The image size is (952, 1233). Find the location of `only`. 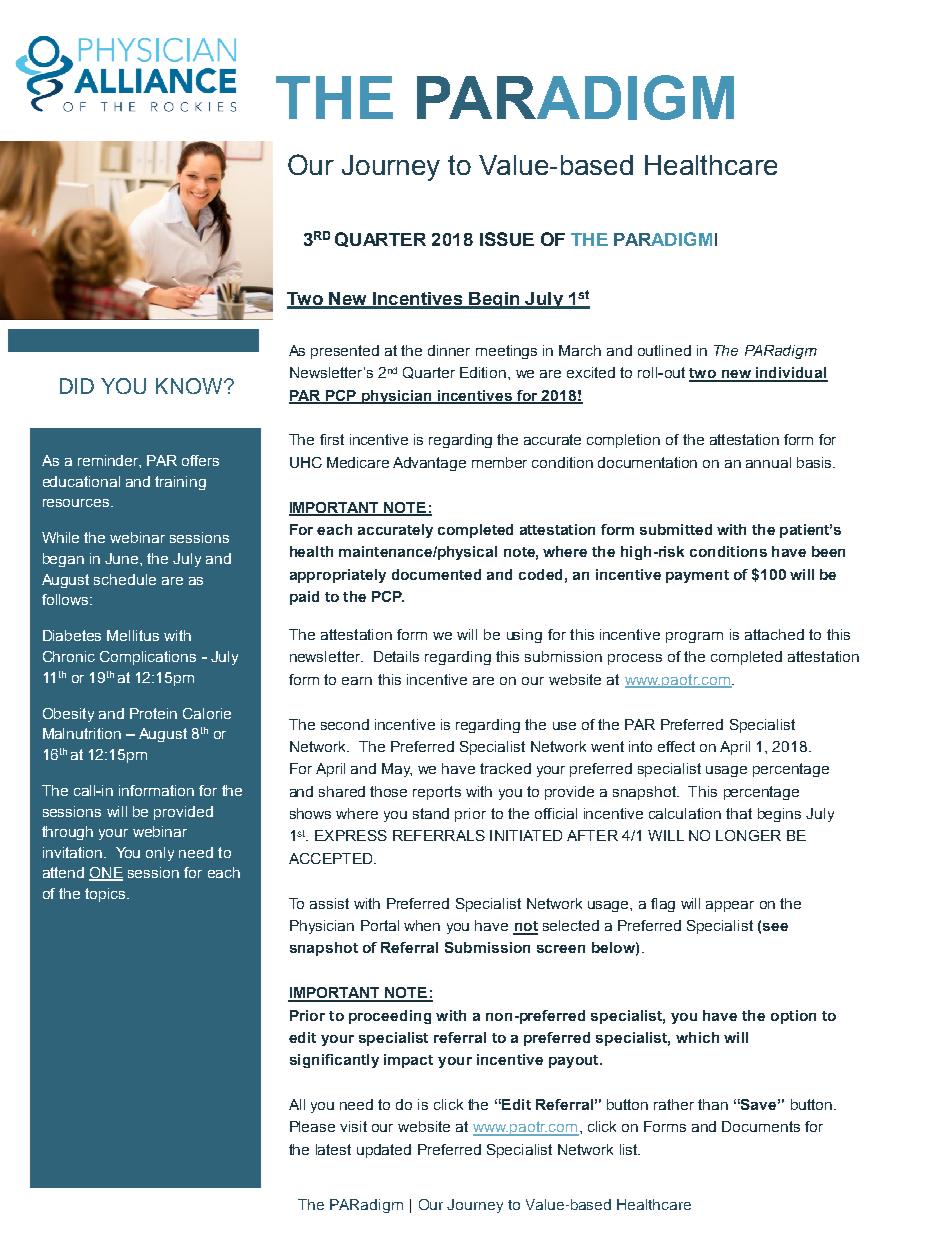

only is located at coordinates (160, 854).
